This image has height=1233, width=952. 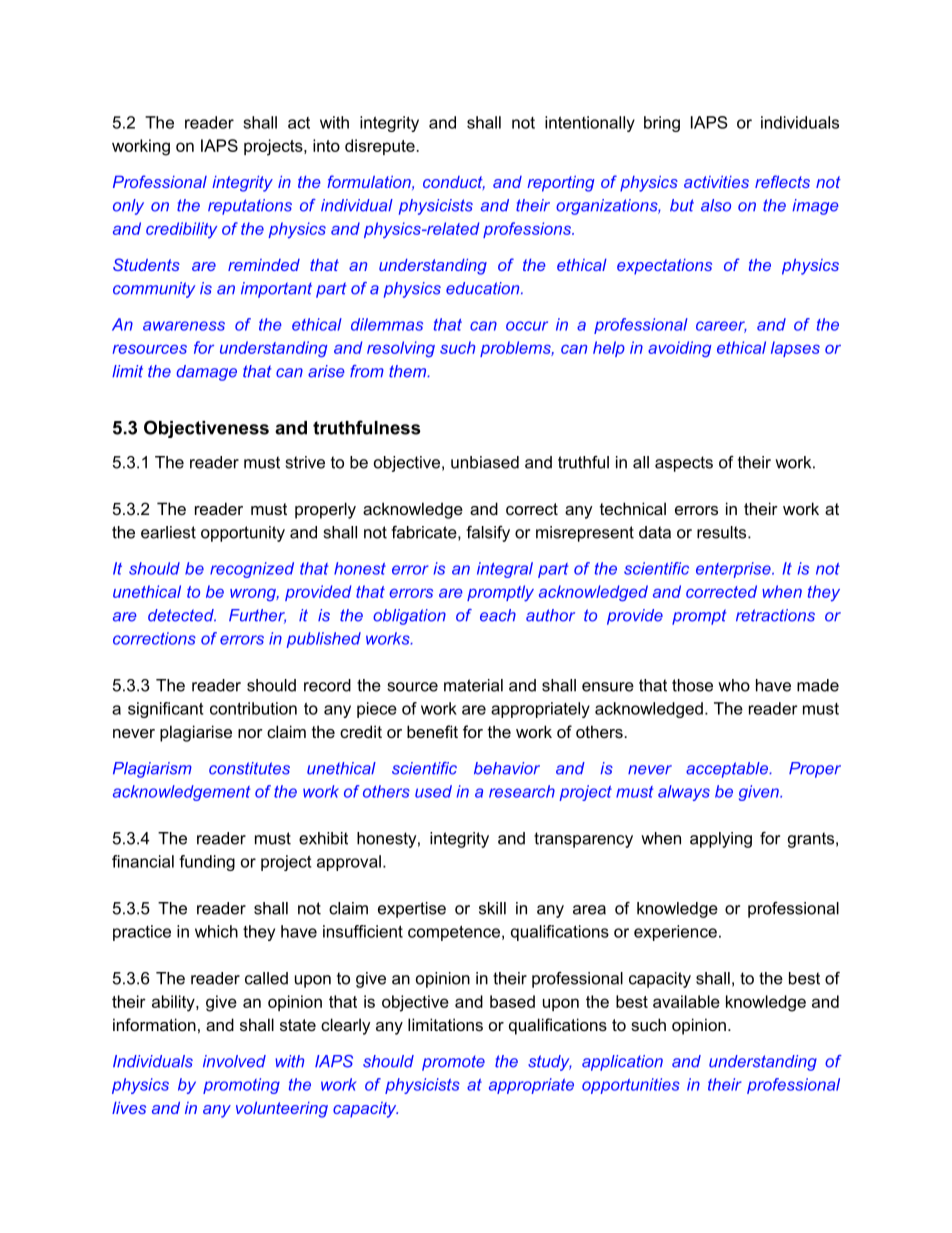 I want to click on constitutes, so click(x=249, y=768).
